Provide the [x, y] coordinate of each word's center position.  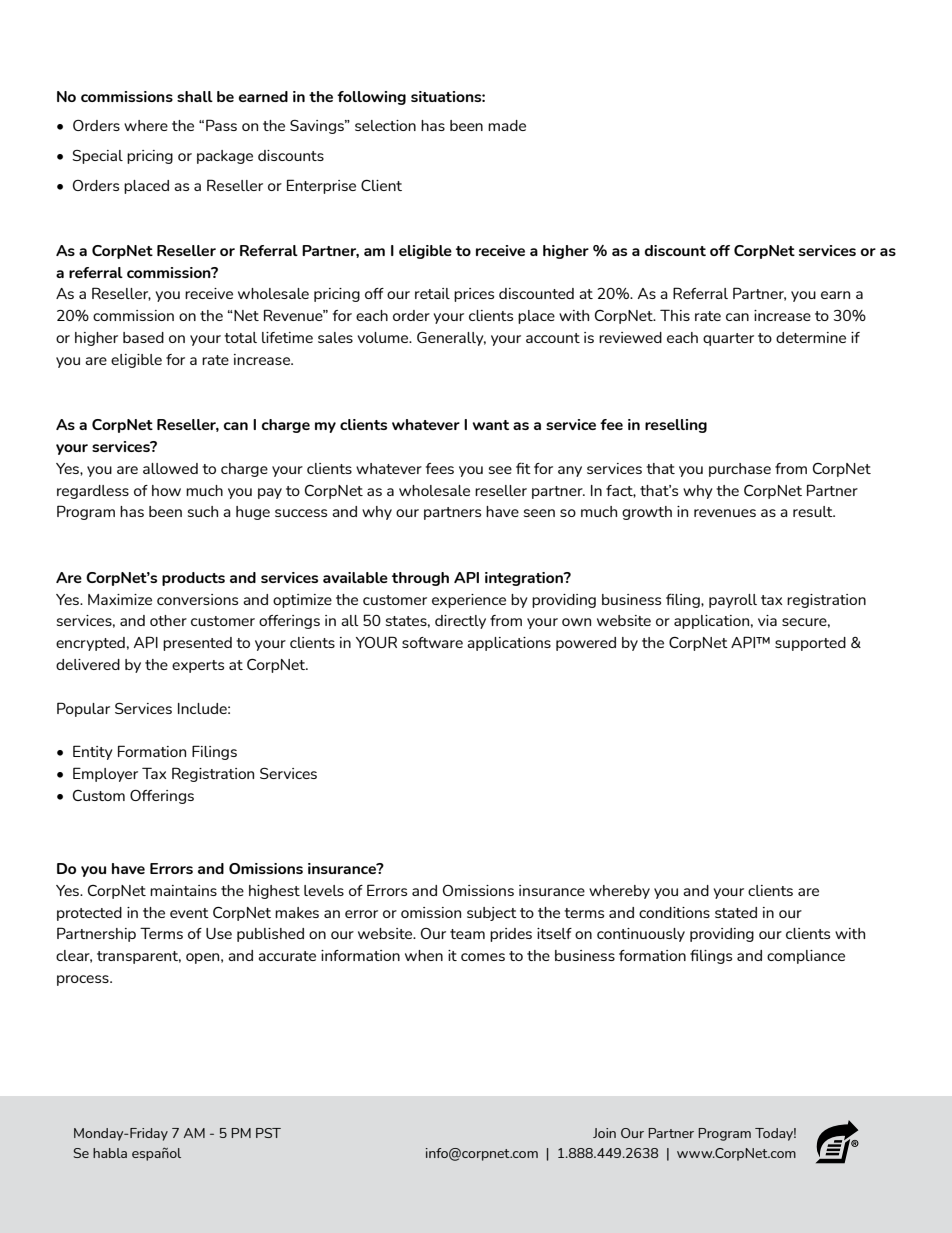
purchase [740, 470]
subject [492, 914]
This [675, 315]
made [507, 125]
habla [110, 1153]
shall [195, 96]
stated [736, 912]
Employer [105, 774]
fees [440, 468]
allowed [170, 468]
